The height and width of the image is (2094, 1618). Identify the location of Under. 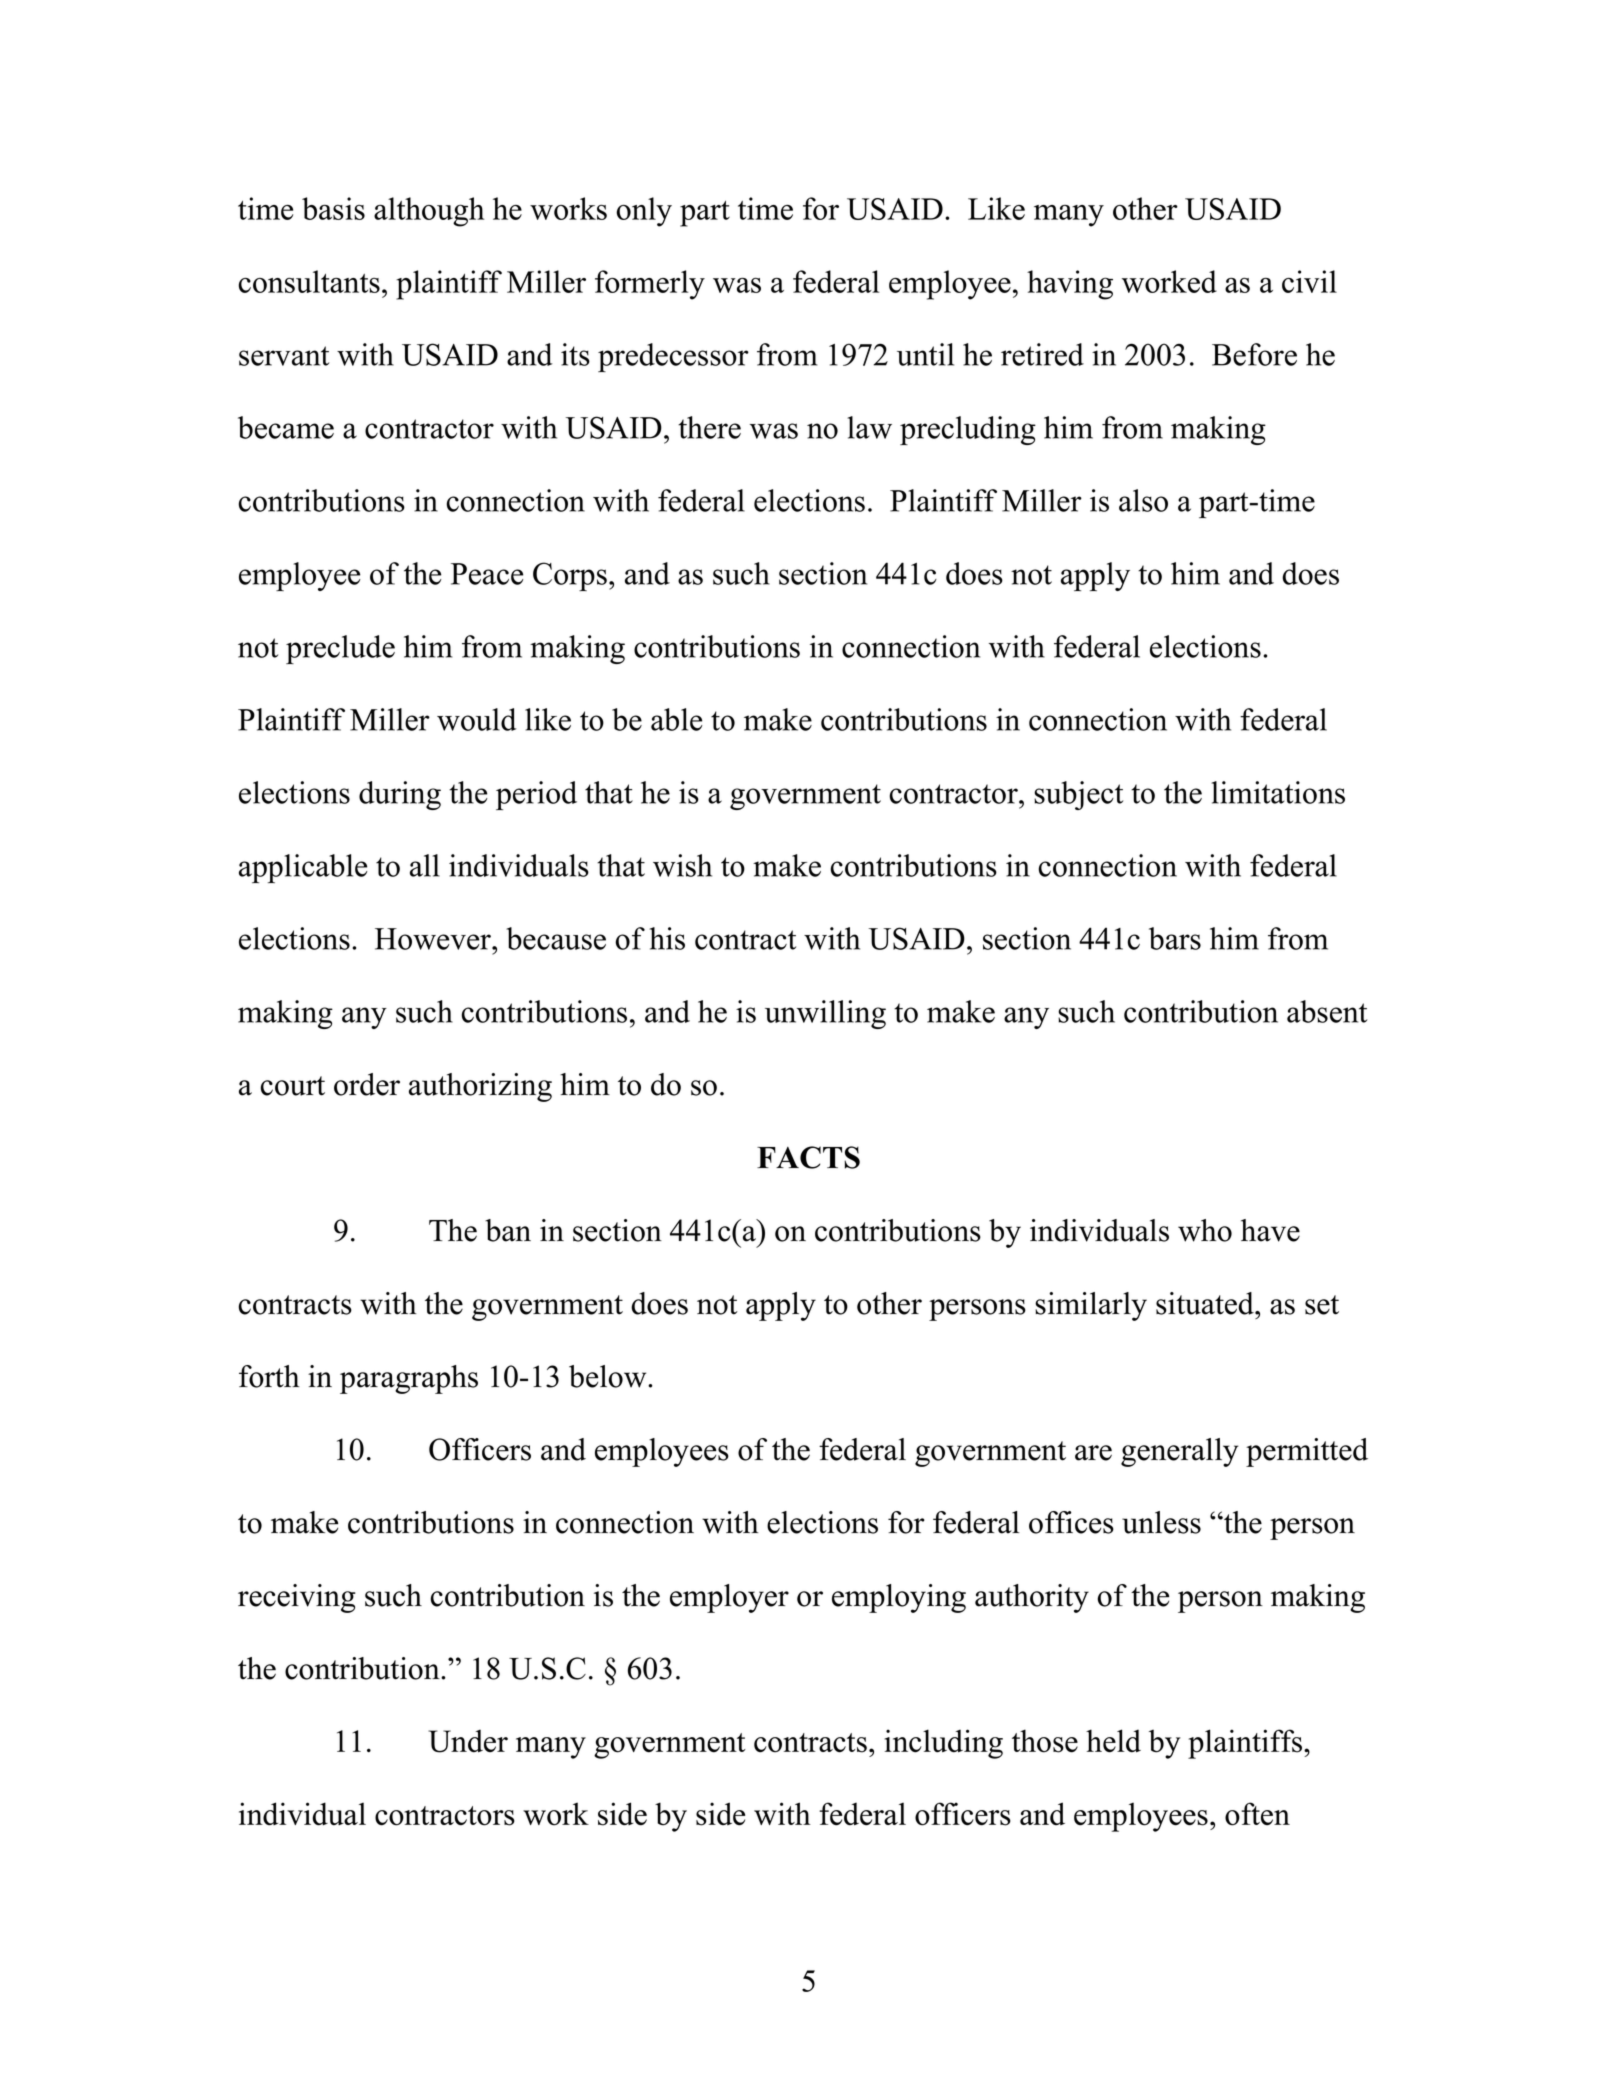
(468, 1741).
